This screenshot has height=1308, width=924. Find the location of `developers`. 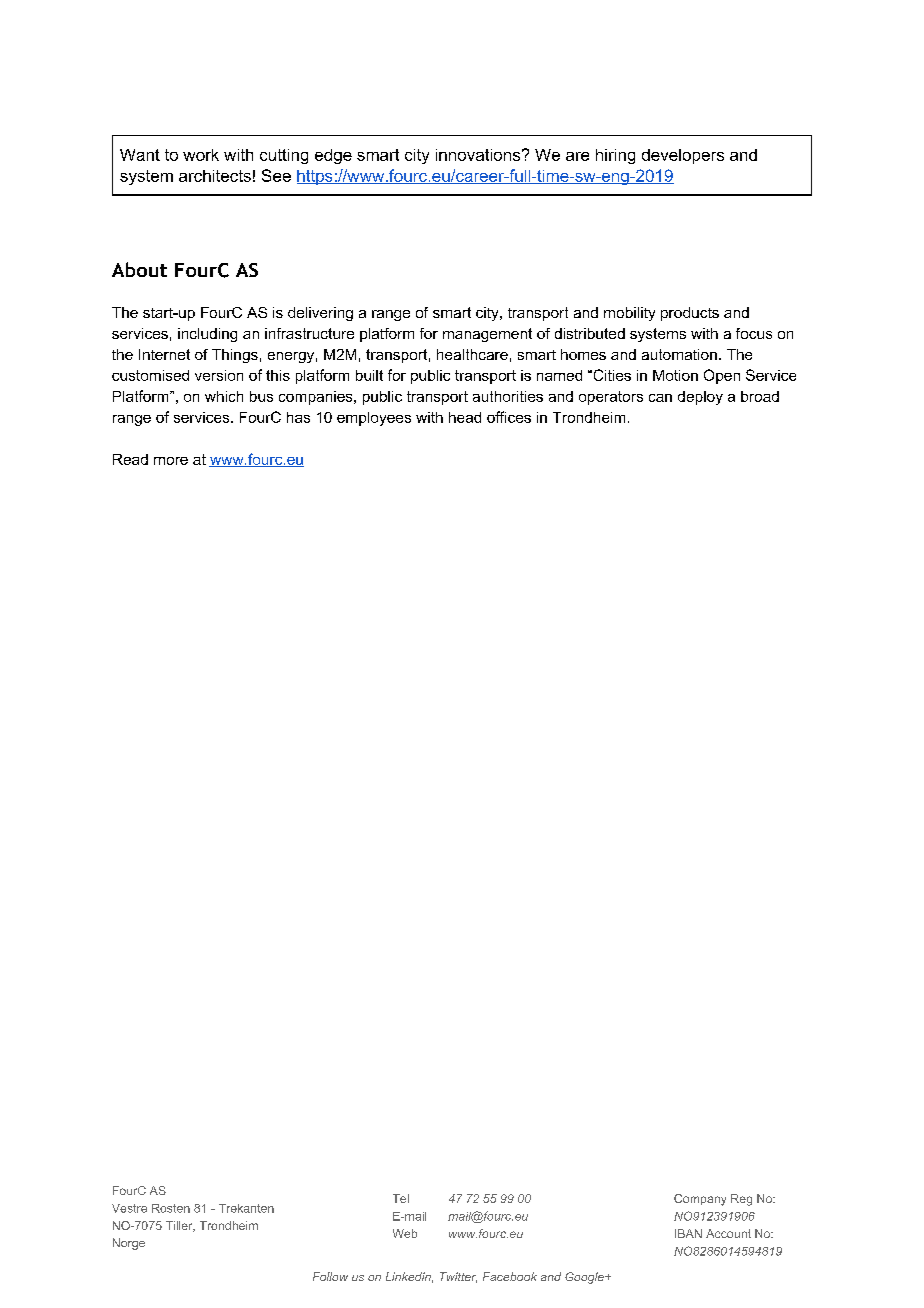

developers is located at coordinates (683, 156).
